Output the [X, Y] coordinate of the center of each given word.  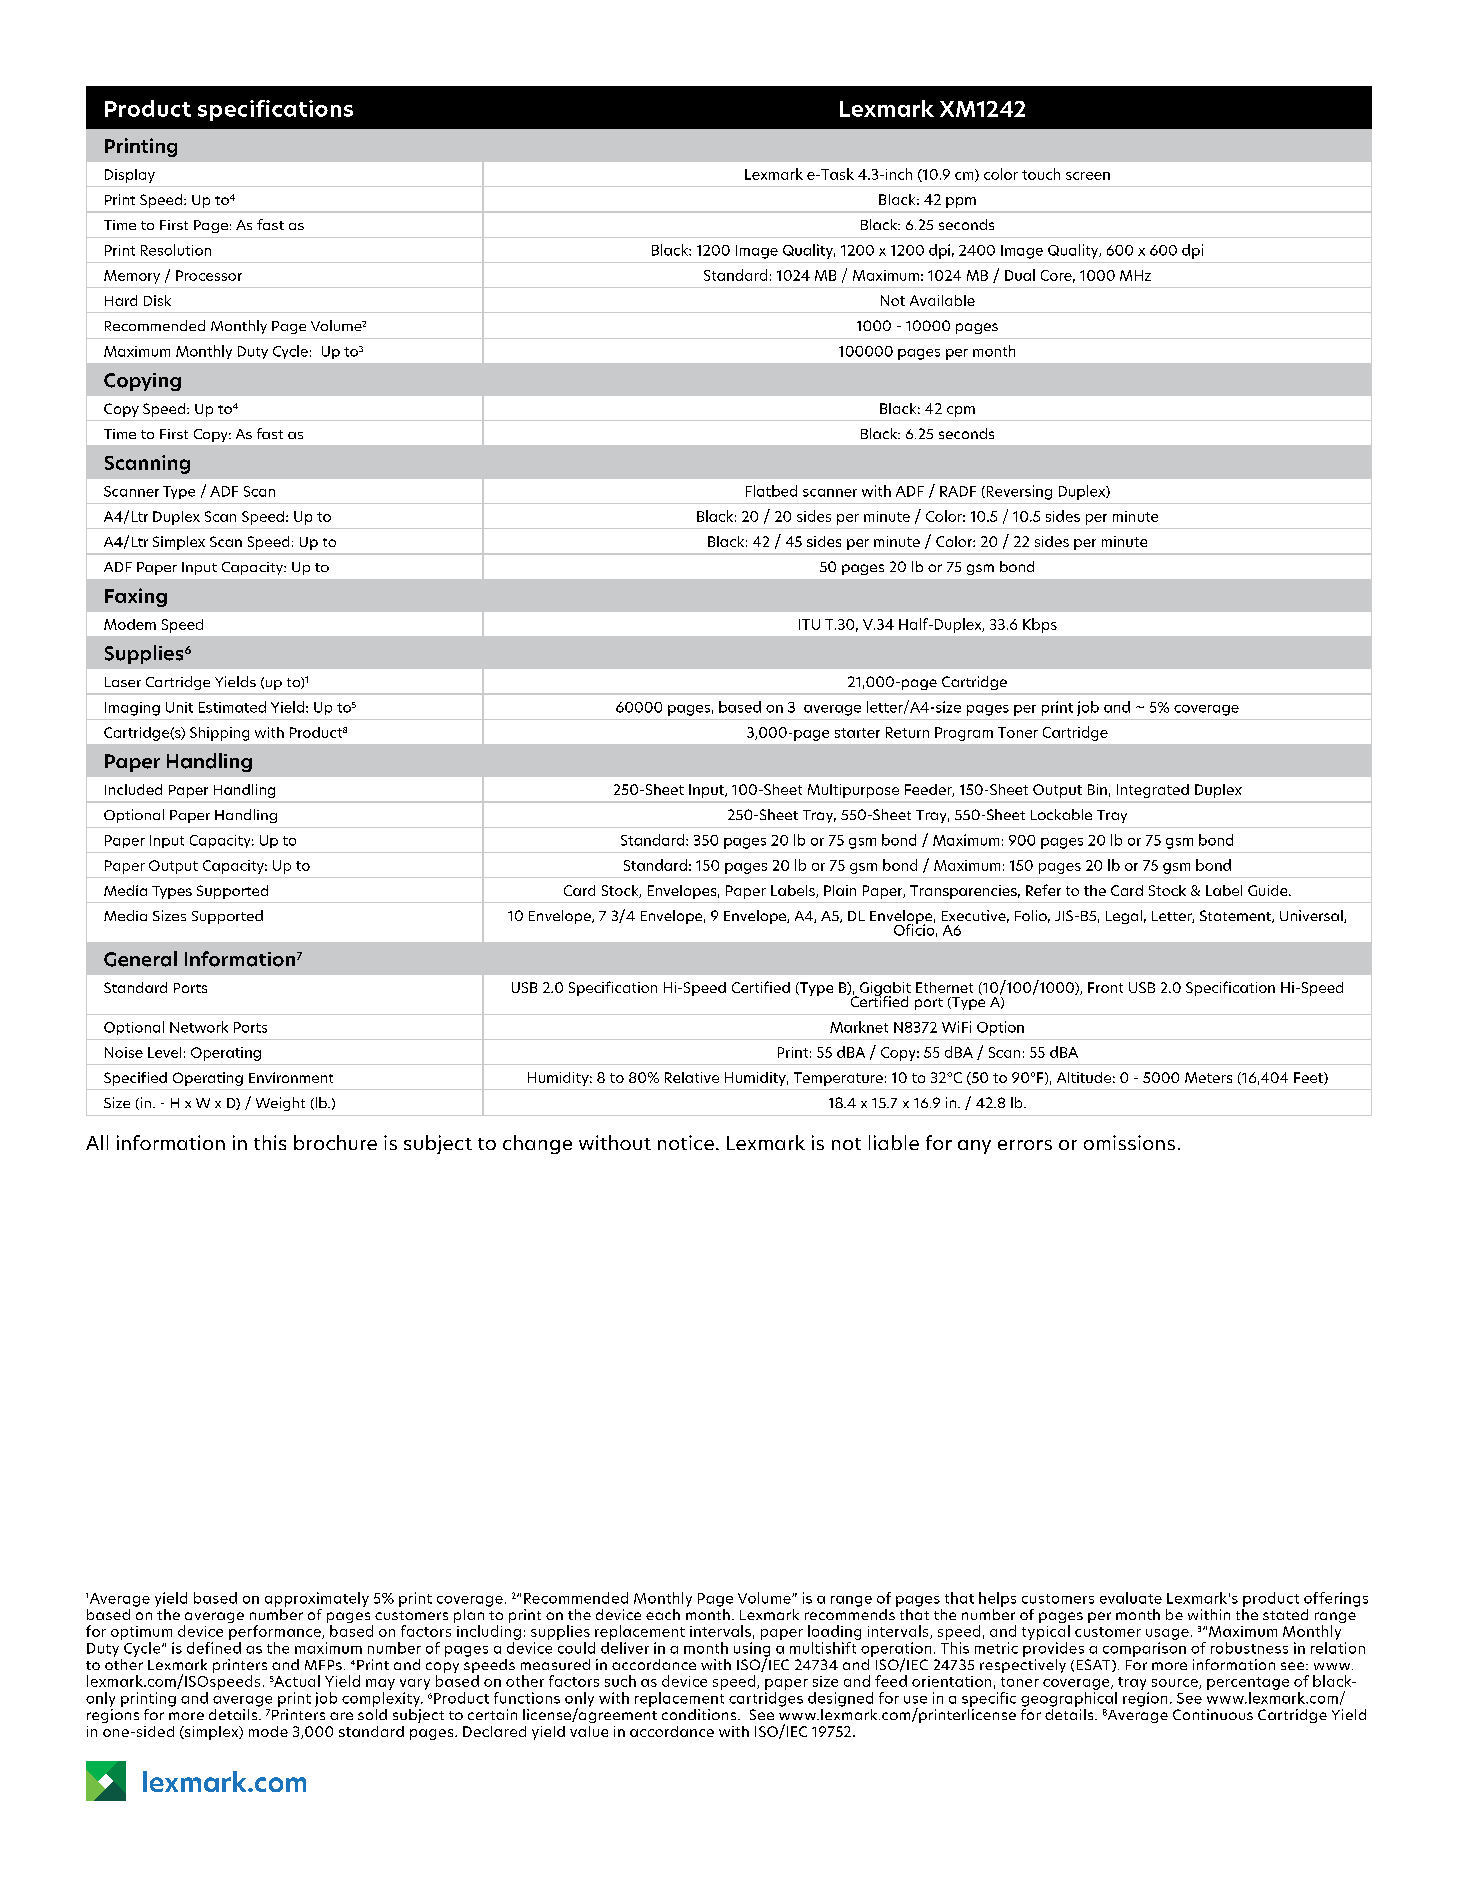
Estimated [232, 707]
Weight [280, 1104]
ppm [961, 202]
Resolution [176, 250]
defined [214, 1646]
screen [1088, 176]
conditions [700, 1714]
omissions [1129, 1142]
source [1176, 1684]
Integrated [1153, 791]
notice [686, 1142]
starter [857, 733]
